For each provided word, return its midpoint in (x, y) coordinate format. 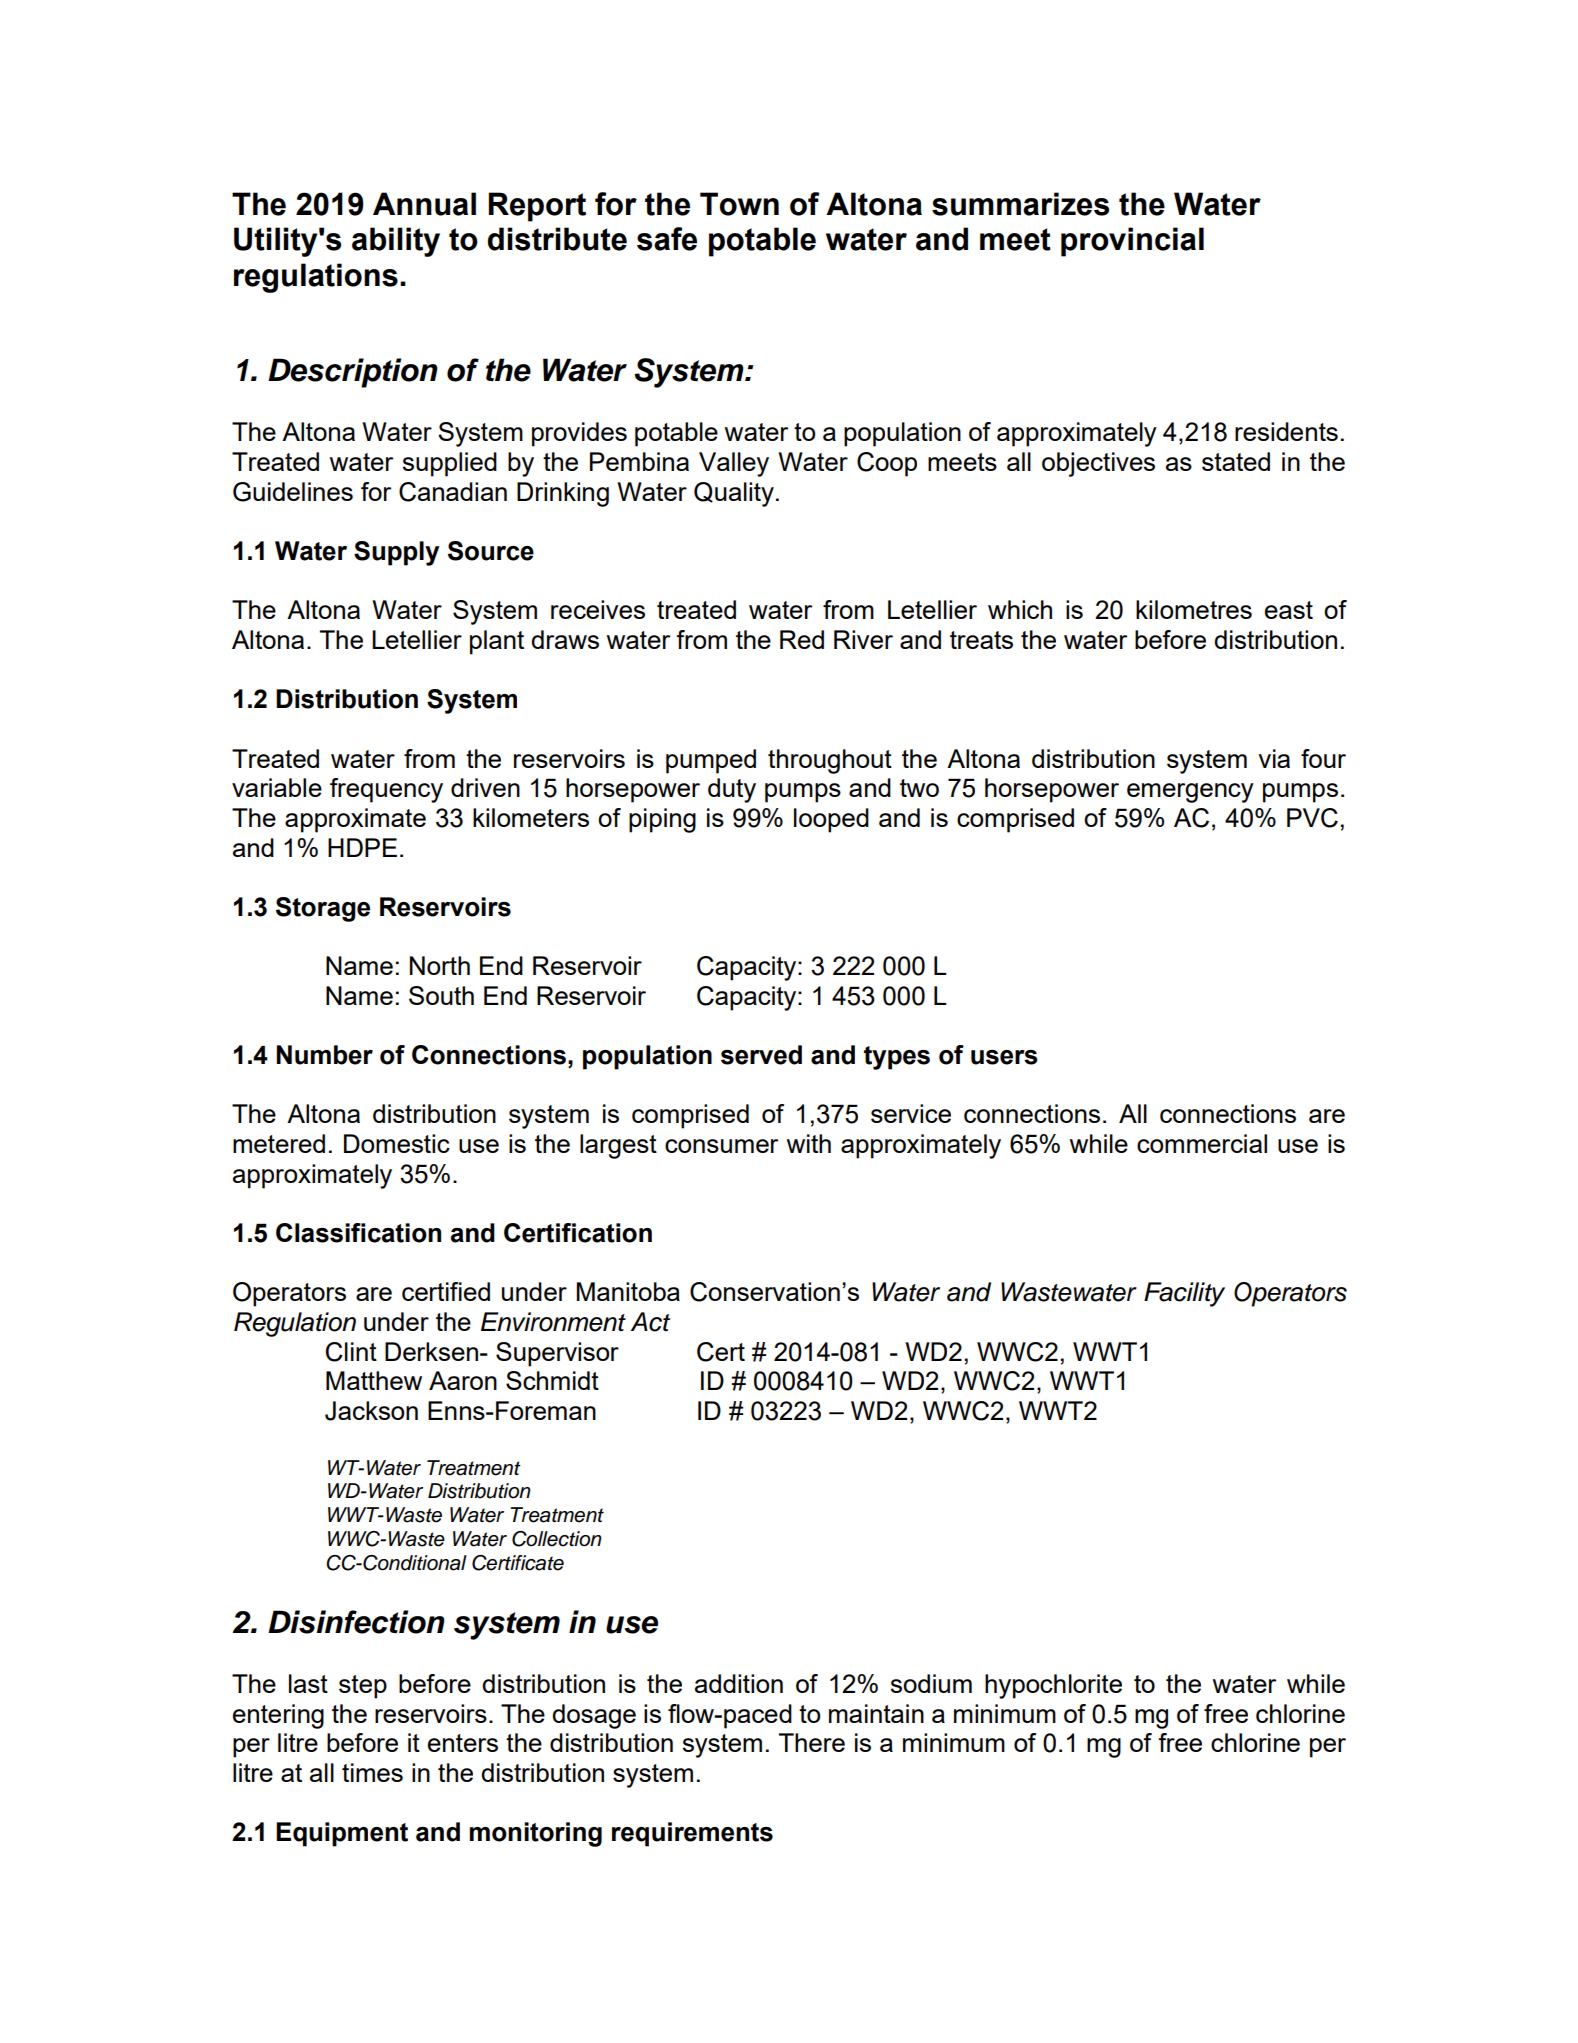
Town (739, 204)
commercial (1202, 1143)
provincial (1132, 242)
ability (396, 242)
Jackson (371, 1411)
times (372, 1772)
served (761, 1055)
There (812, 1742)
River (863, 639)
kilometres (1194, 609)
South (441, 995)
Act (650, 1322)
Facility (1184, 1294)
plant (497, 642)
